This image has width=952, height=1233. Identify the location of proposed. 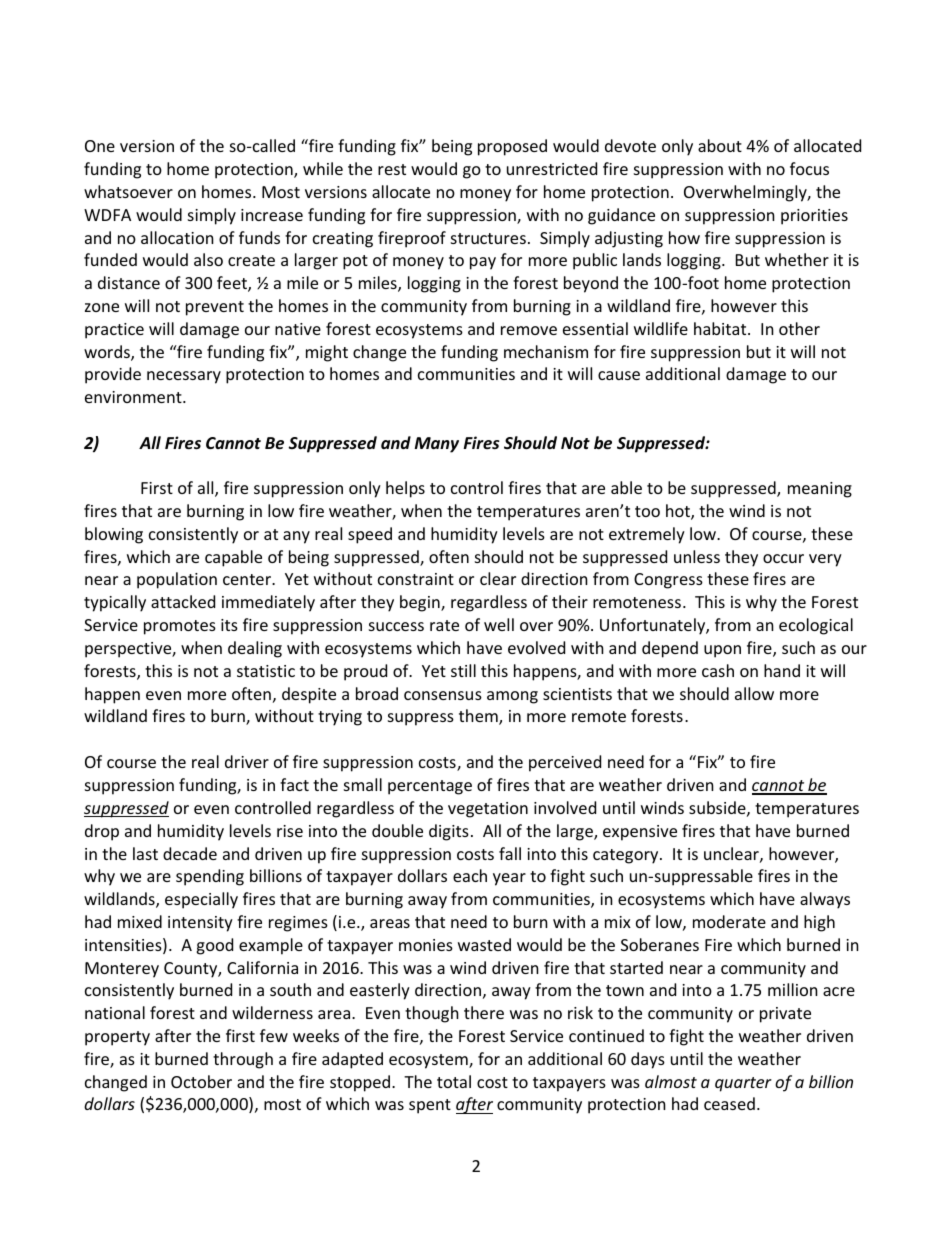
(512, 147).
